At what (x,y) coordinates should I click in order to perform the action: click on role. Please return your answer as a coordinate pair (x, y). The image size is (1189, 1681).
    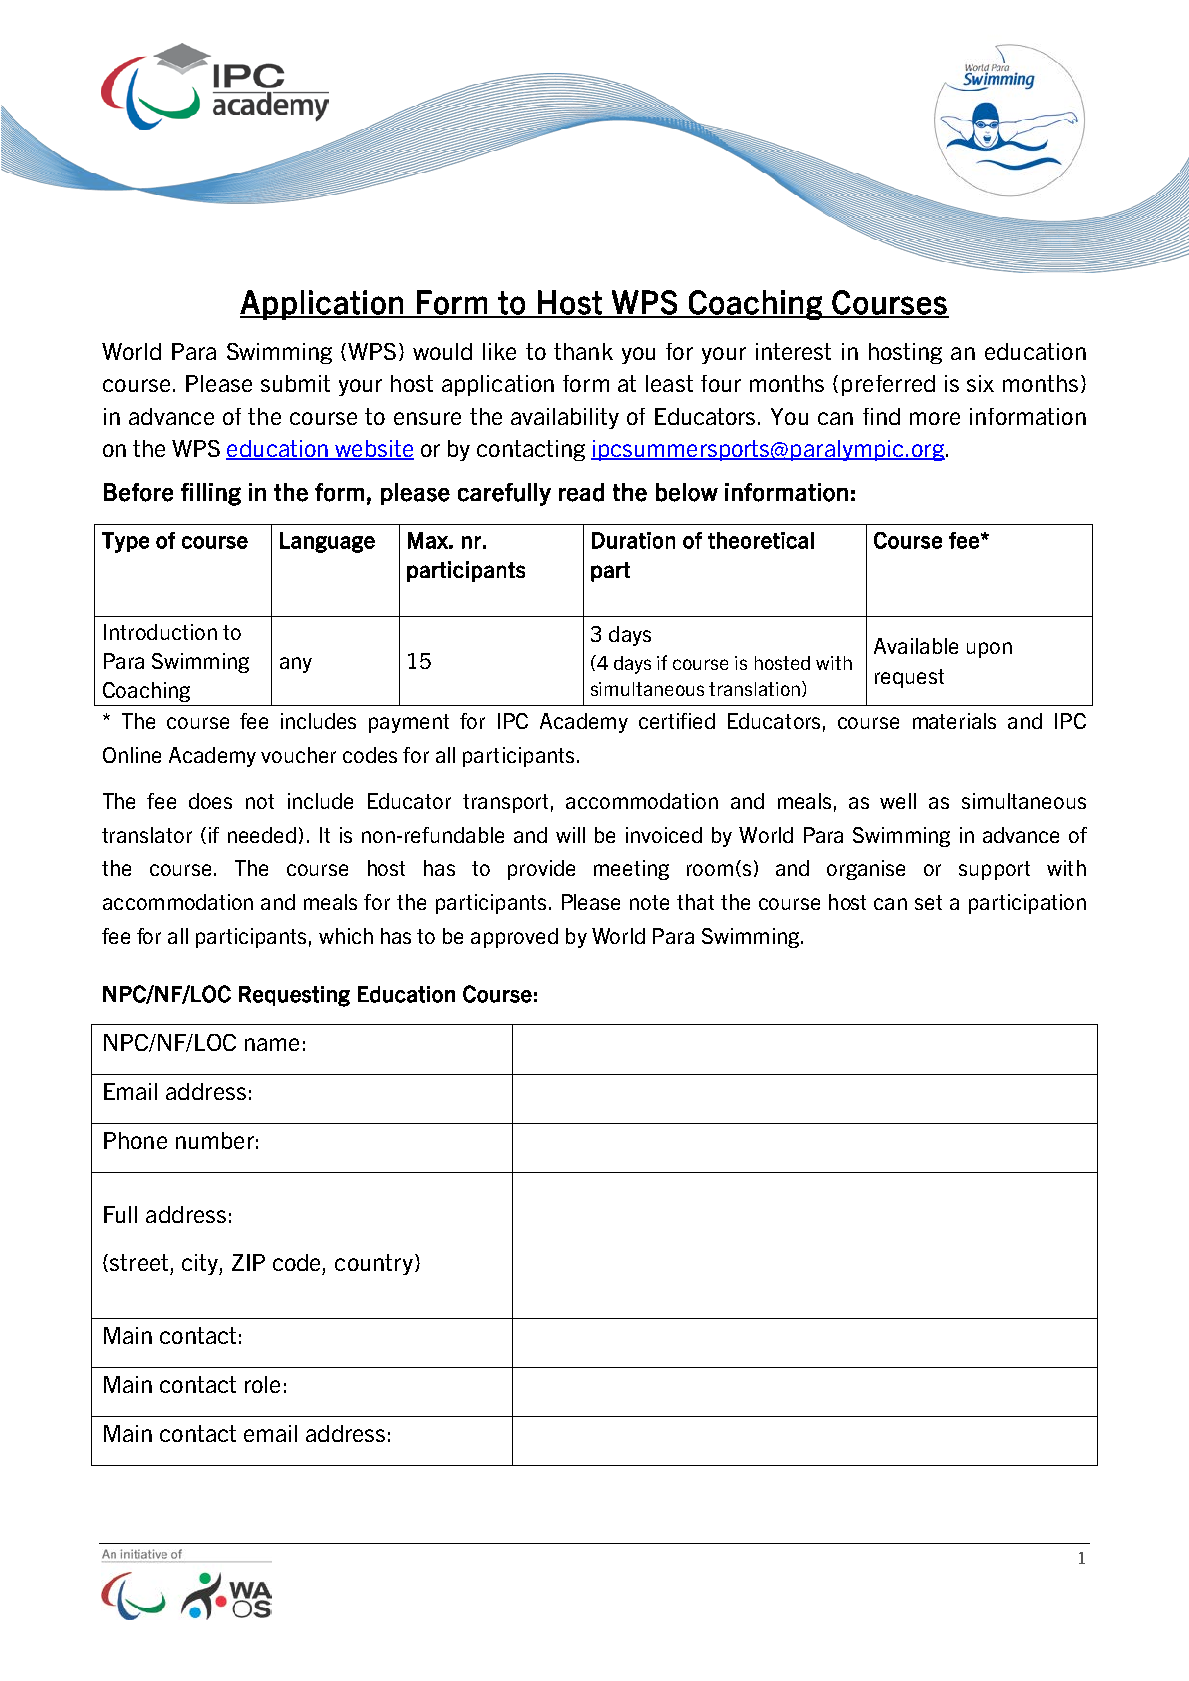
    Looking at the image, I should click on (262, 1384).
